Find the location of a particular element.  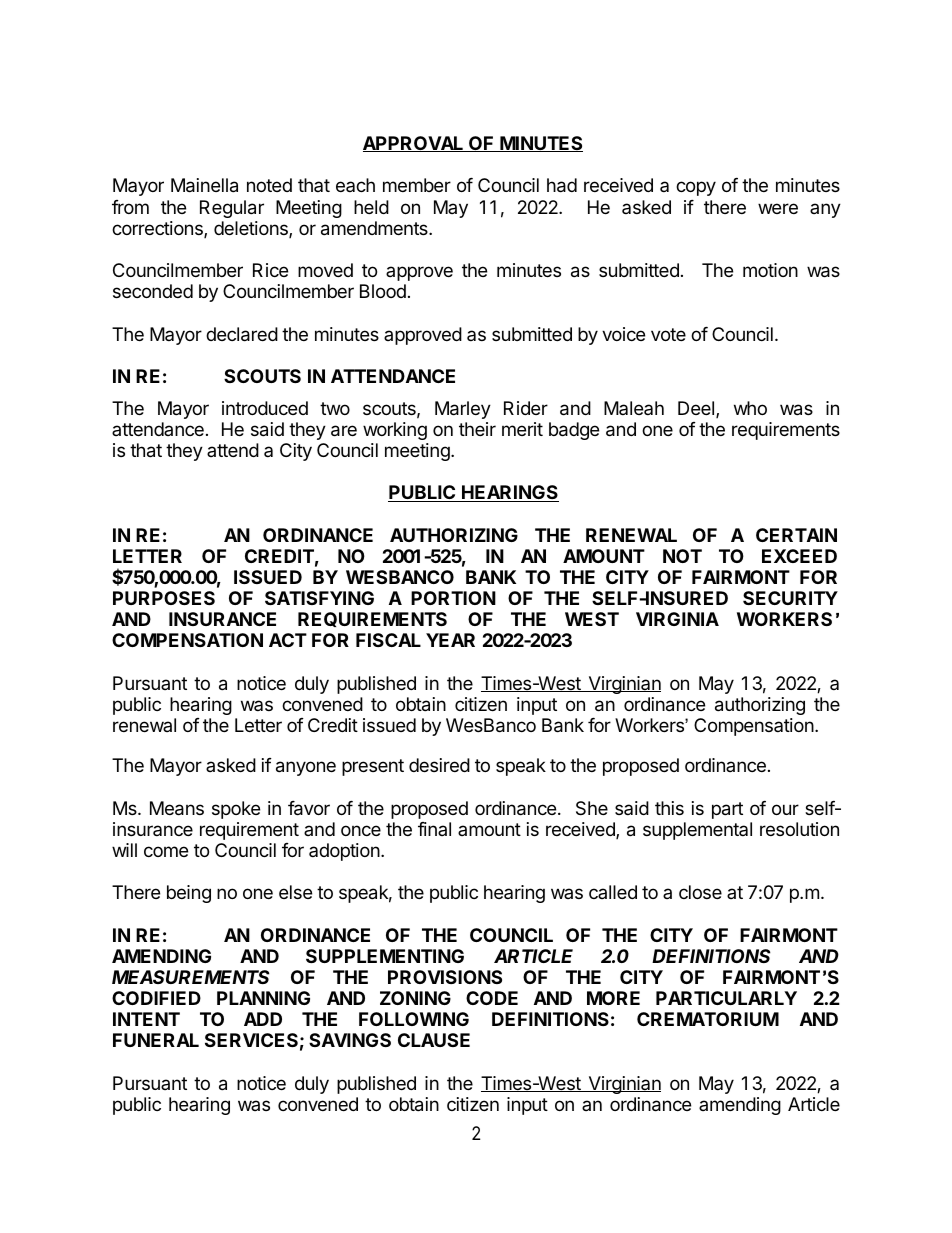

copy is located at coordinates (696, 188).
